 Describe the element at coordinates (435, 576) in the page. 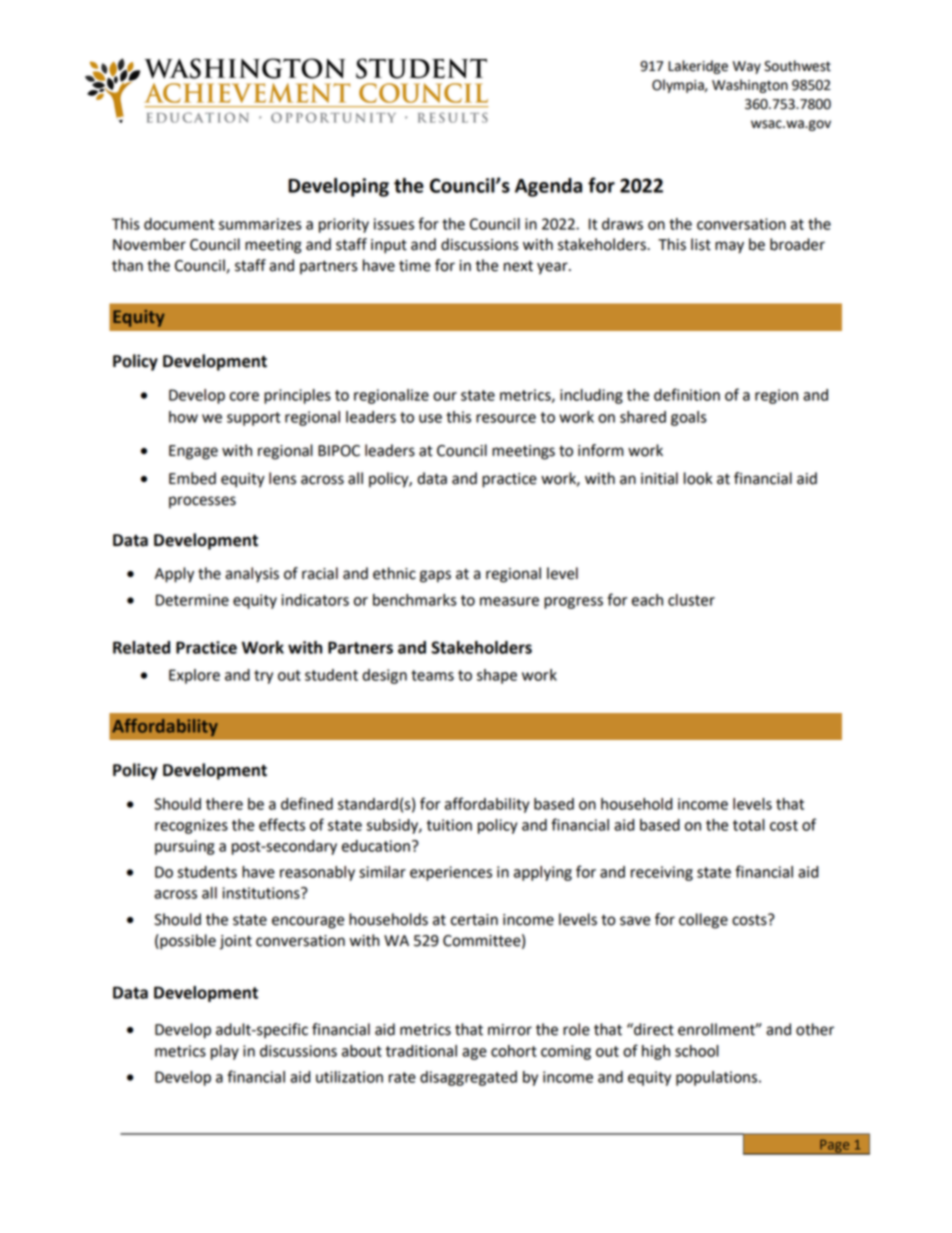

I see `gaps` at that location.
